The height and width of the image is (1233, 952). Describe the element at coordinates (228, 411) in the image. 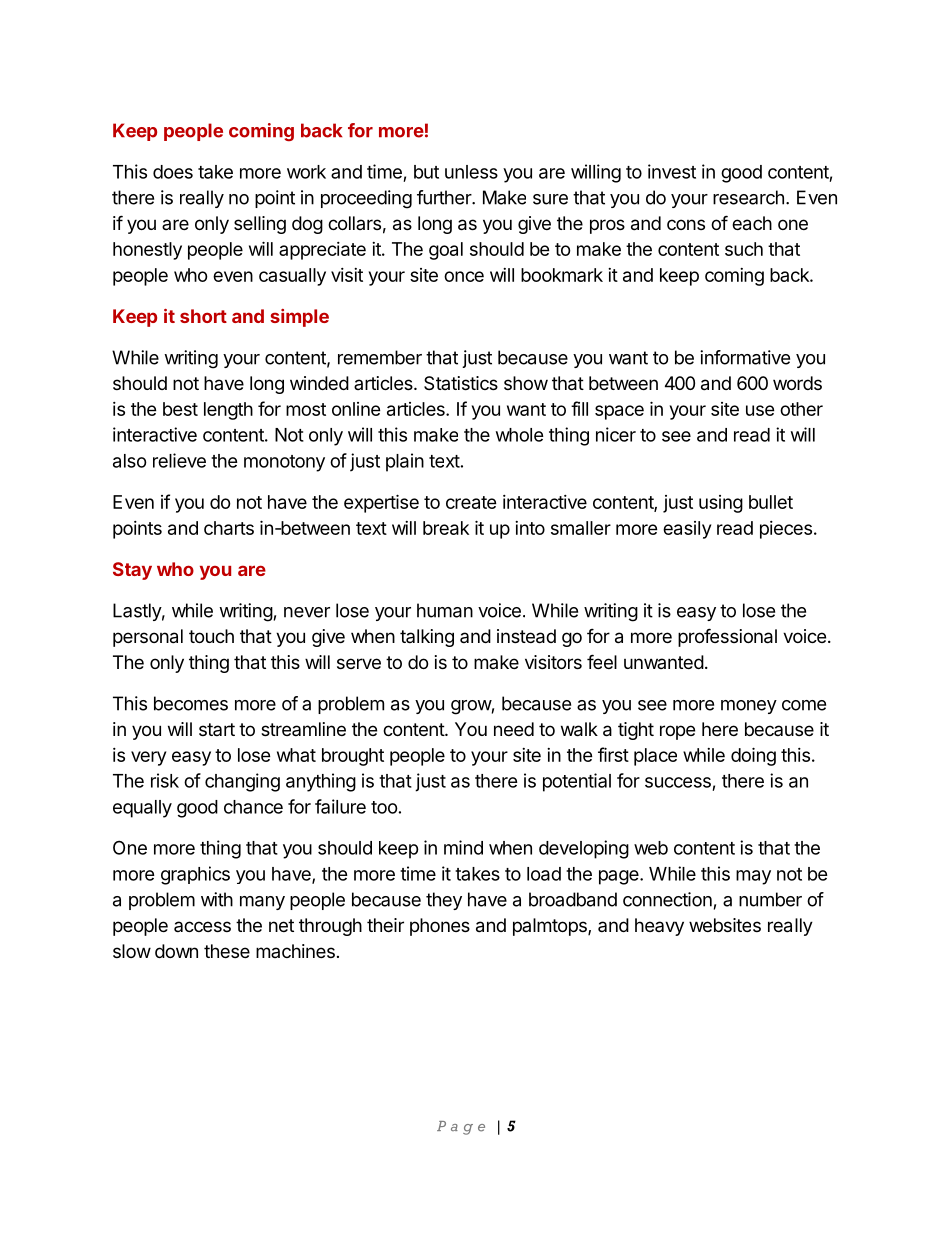

I see `length` at that location.
